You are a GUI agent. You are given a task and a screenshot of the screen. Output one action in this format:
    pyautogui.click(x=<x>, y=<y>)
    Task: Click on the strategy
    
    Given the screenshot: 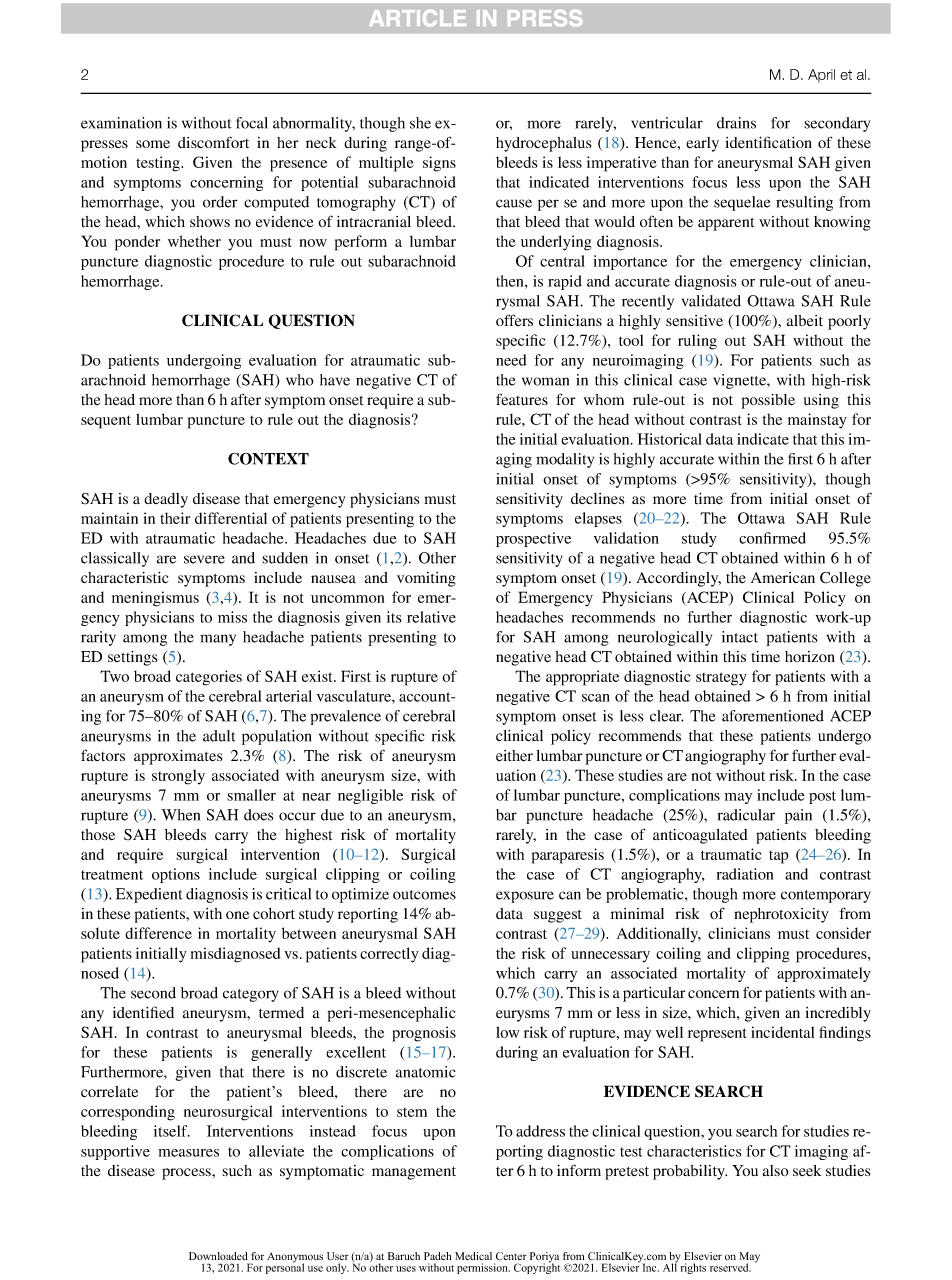 What is the action you would take?
    pyautogui.click(x=721, y=679)
